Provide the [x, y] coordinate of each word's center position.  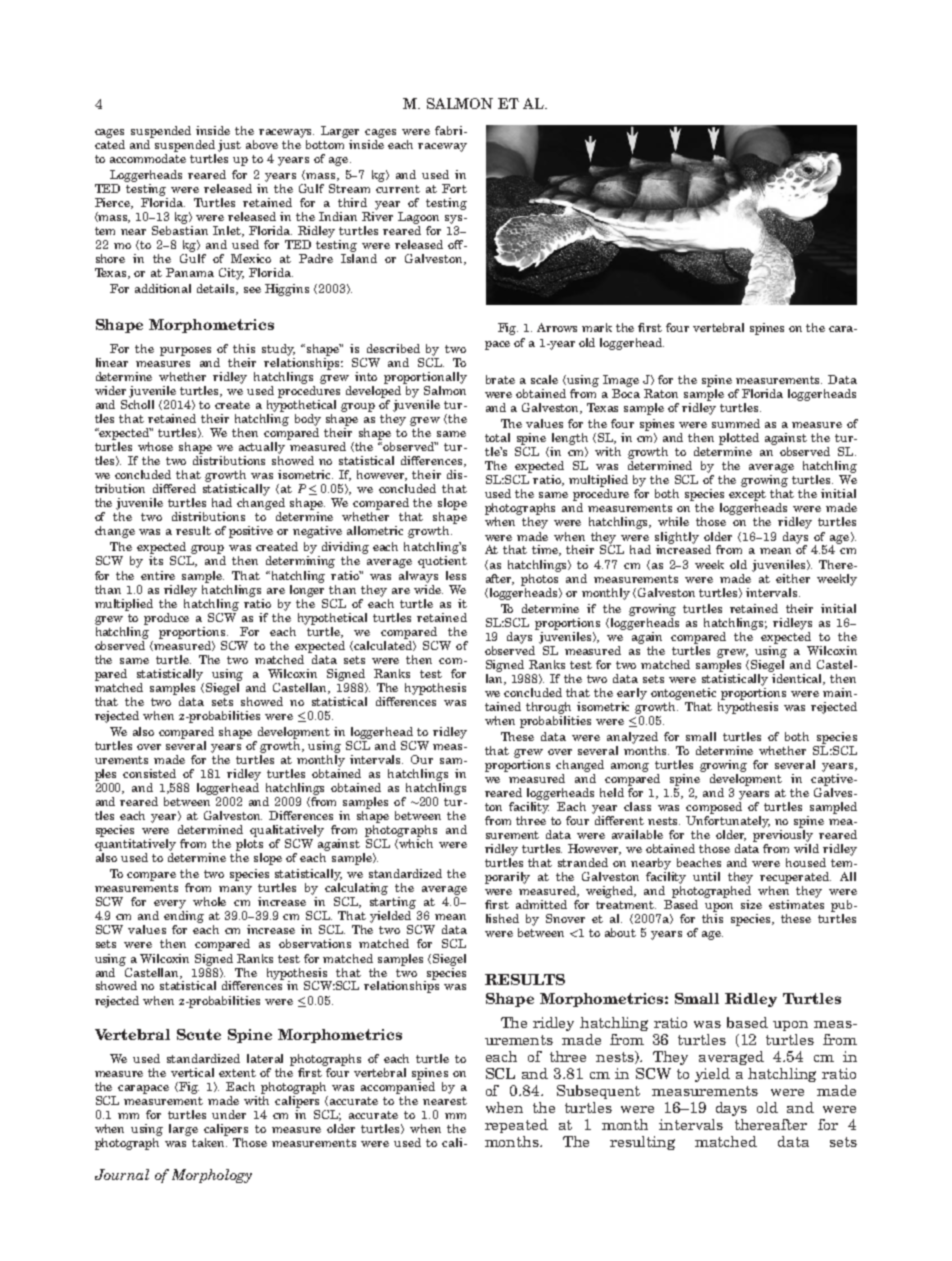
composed [714, 808]
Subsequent [598, 1092]
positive [251, 532]
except [747, 495]
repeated [516, 1126]
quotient [442, 562]
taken [209, 1142]
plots [249, 843]
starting [393, 903]
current [398, 189]
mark [597, 327]
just [229, 146]
